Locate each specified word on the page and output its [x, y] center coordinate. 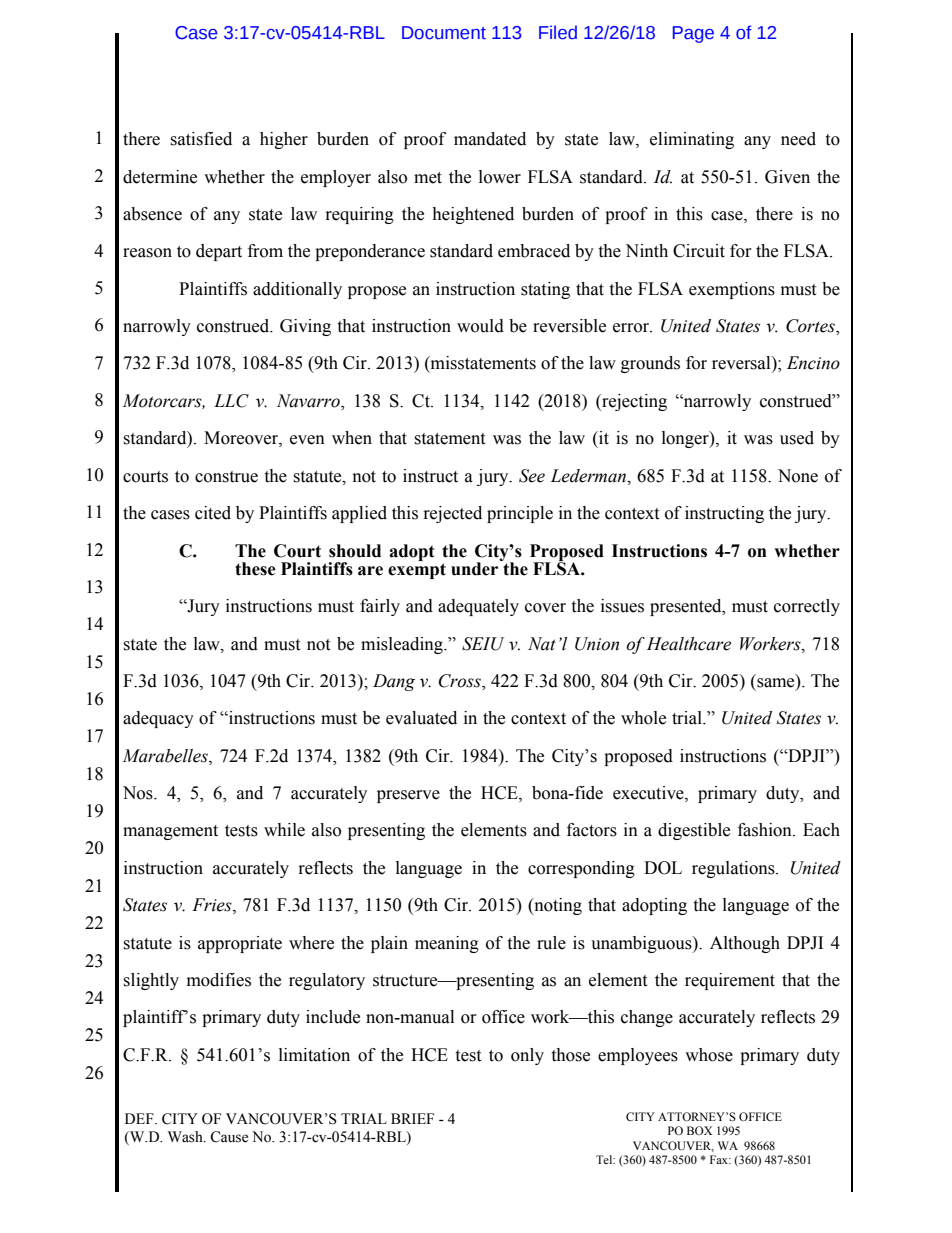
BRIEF [412, 1118]
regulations [734, 869]
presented [687, 607]
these [255, 569]
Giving [305, 327]
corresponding [581, 869]
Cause [229, 1137]
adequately [478, 607]
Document [444, 33]
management [170, 832]
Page [693, 34]
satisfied [201, 139]
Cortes [811, 327]
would [480, 326]
